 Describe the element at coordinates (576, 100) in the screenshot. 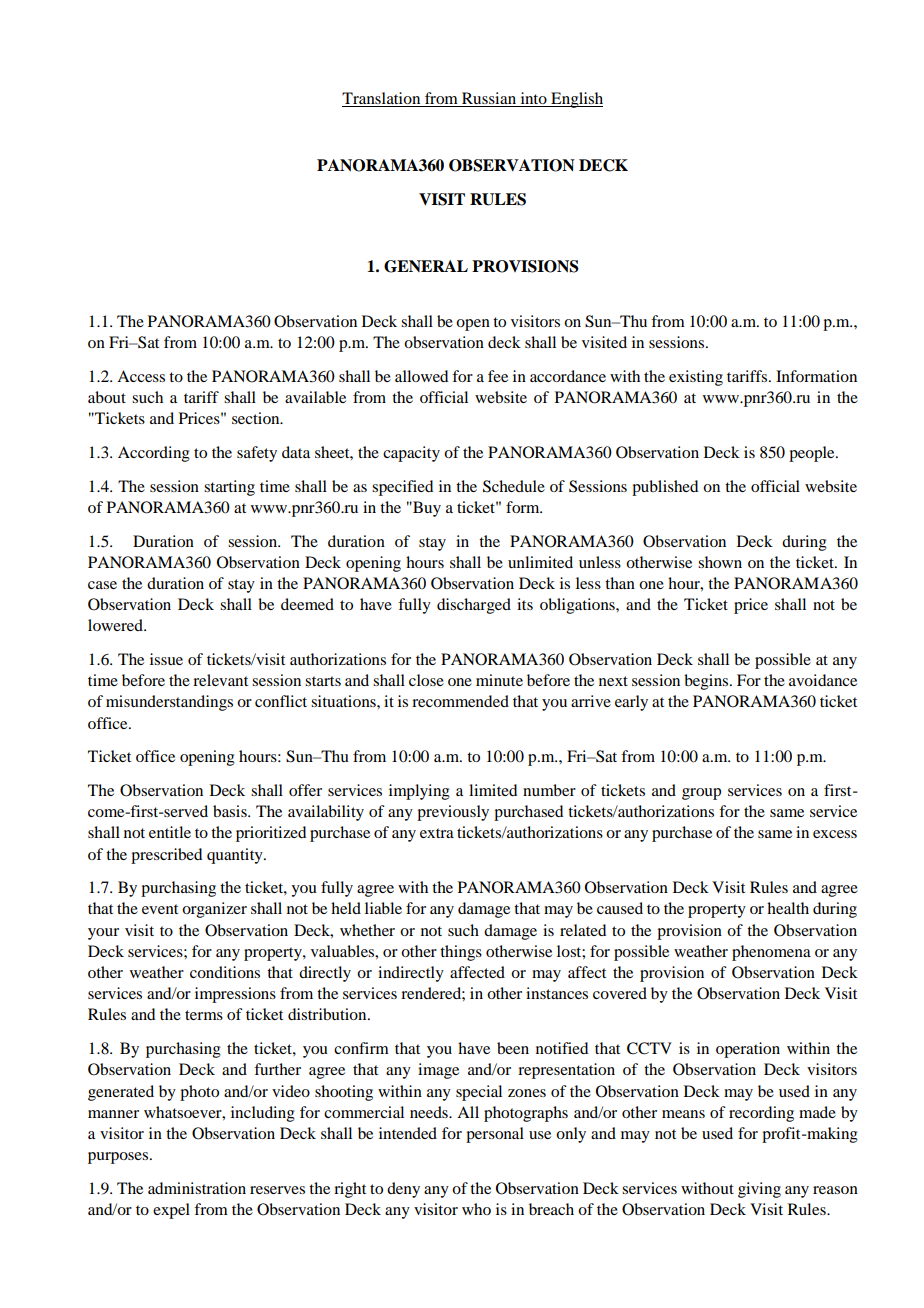

I see `English` at that location.
